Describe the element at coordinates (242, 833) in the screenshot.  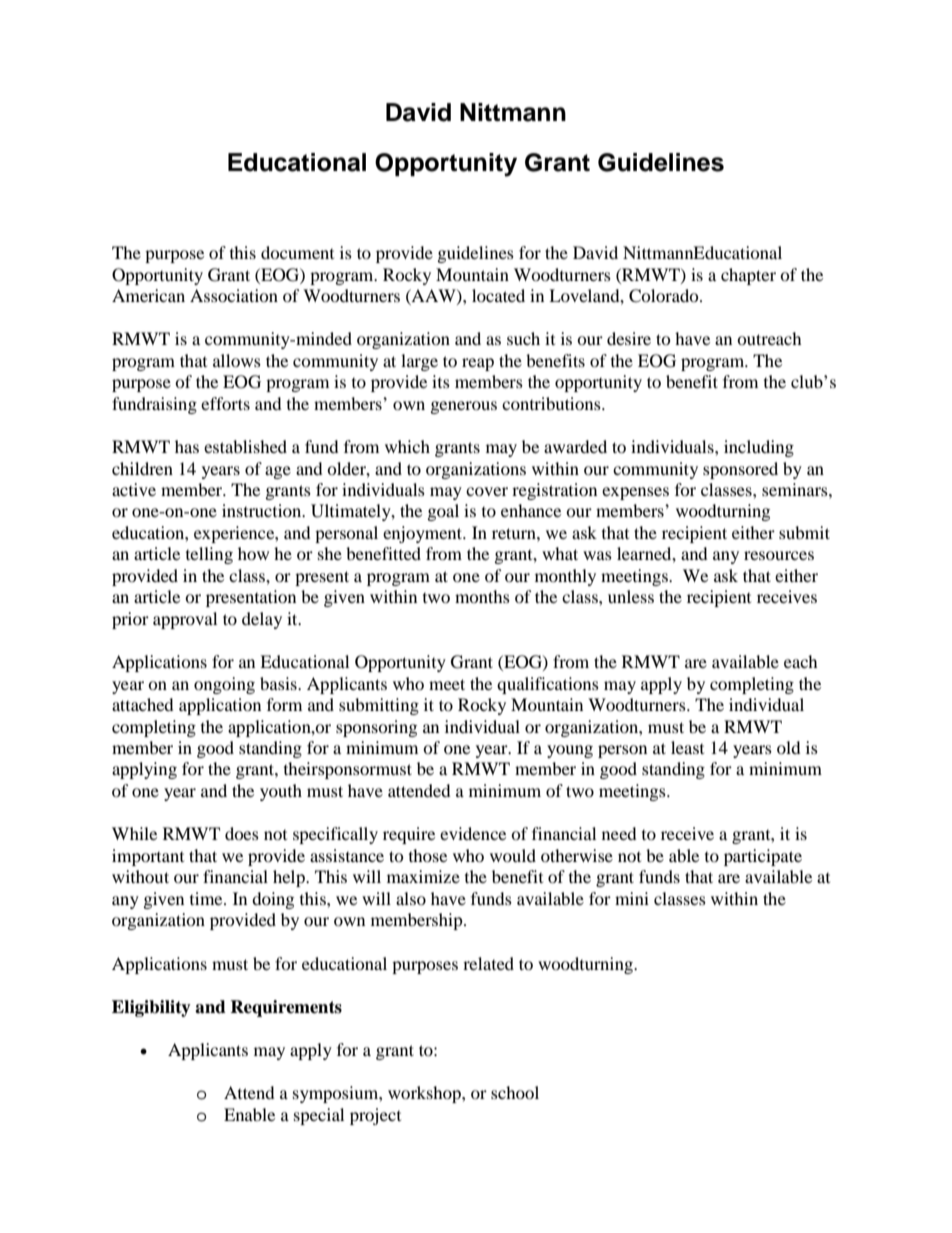
I see `does` at that location.
